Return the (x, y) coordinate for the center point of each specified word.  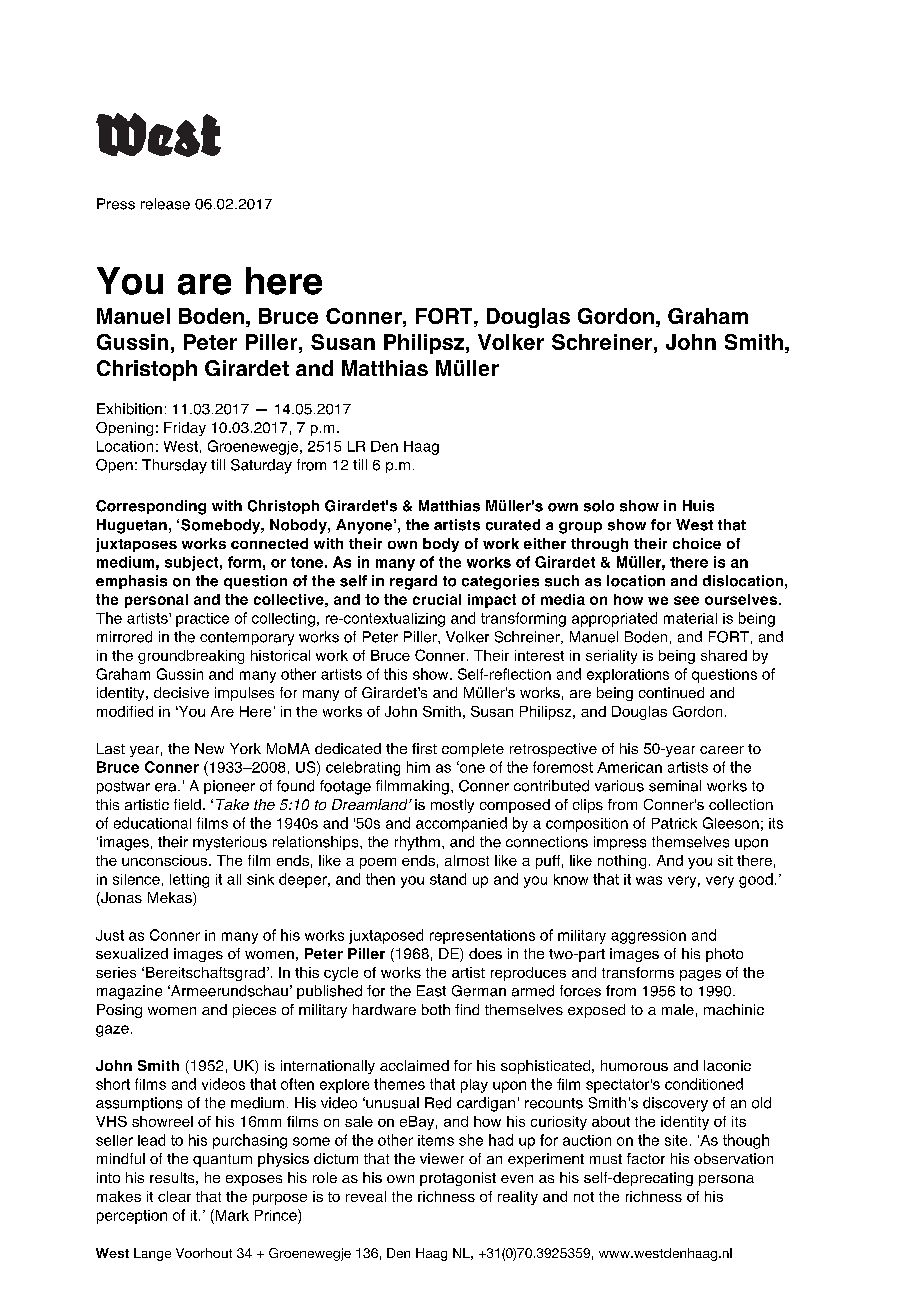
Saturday (261, 466)
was (649, 880)
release (165, 204)
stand (448, 879)
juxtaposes (136, 545)
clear (174, 1196)
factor (646, 1158)
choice (697, 543)
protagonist (458, 1179)
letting (189, 881)
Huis (698, 506)
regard (413, 582)
